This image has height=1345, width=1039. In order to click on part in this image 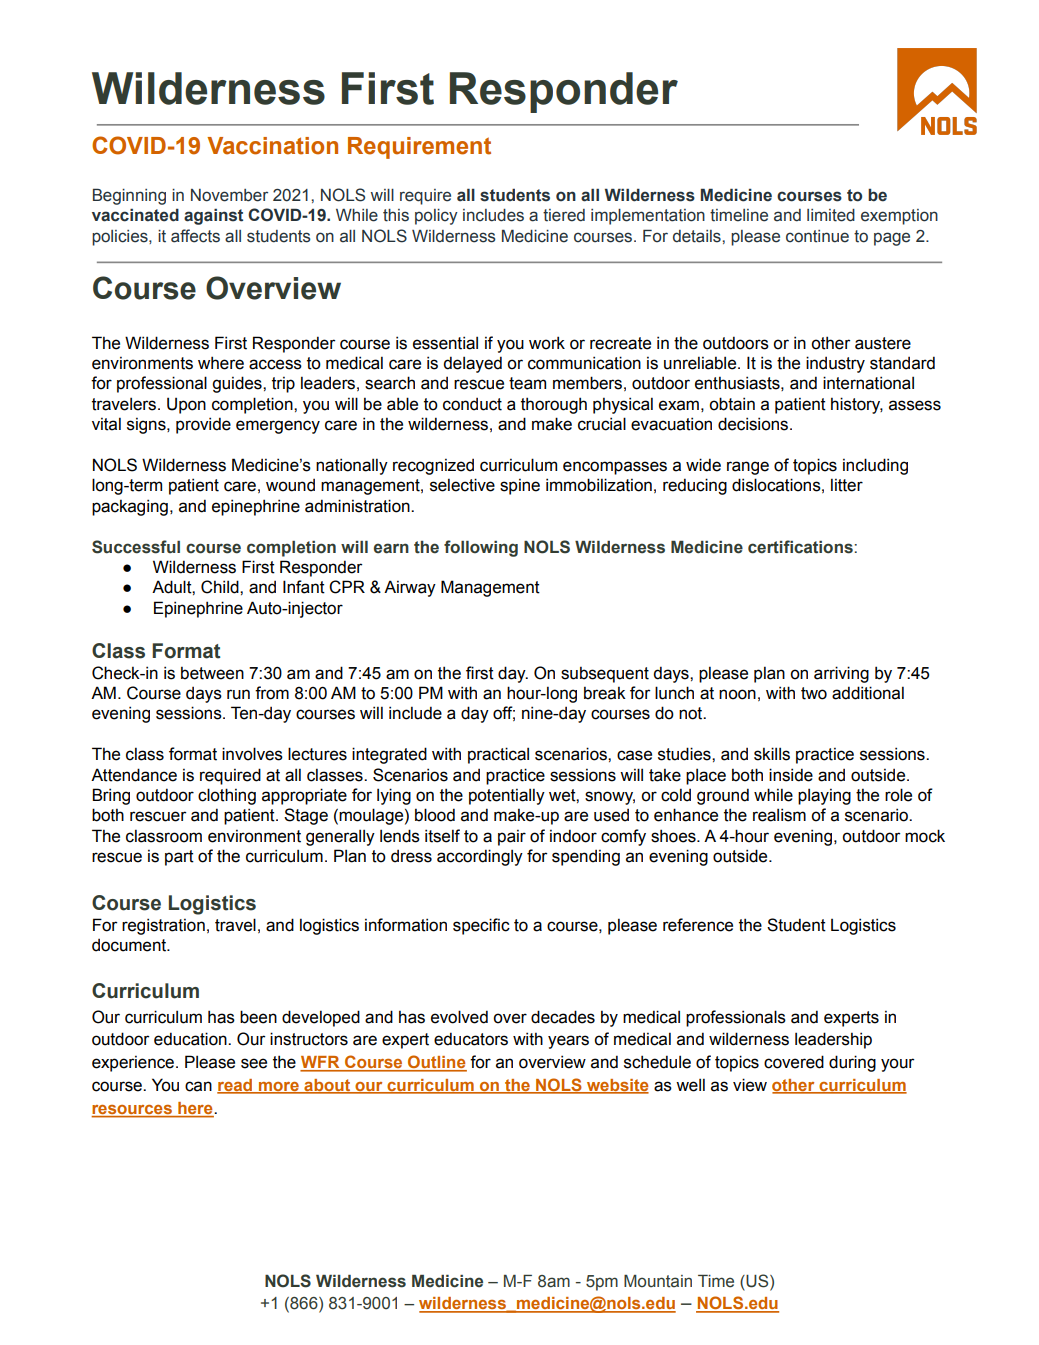, I will do `click(179, 858)`.
